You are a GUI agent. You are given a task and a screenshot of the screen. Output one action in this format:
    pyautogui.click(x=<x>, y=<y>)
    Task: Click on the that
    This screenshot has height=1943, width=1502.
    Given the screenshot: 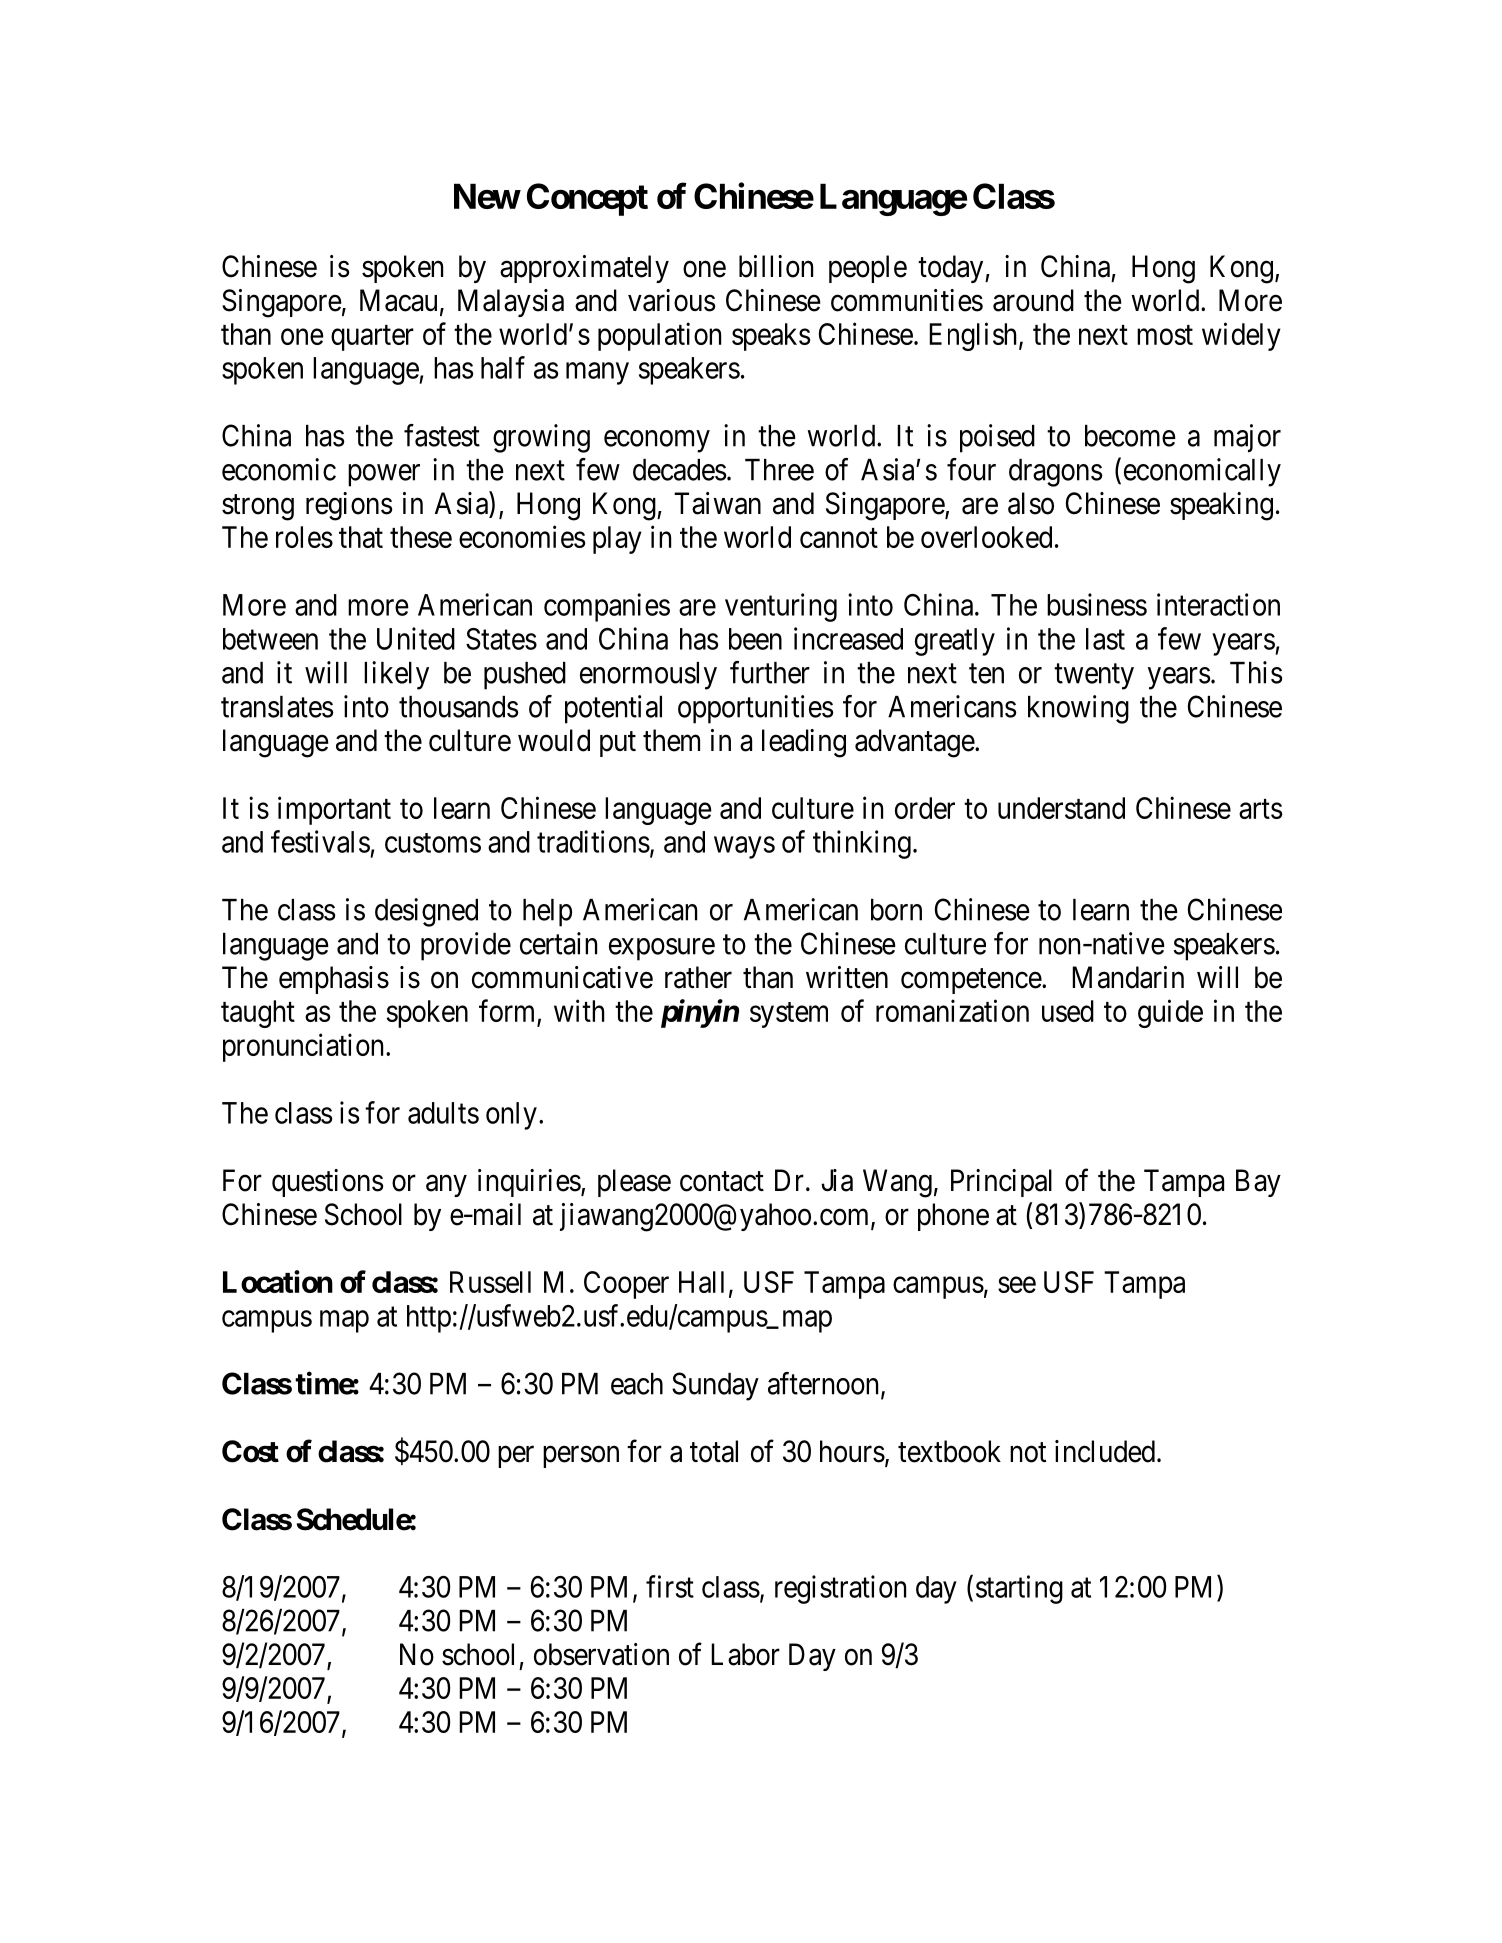 What is the action you would take?
    pyautogui.click(x=361, y=537)
